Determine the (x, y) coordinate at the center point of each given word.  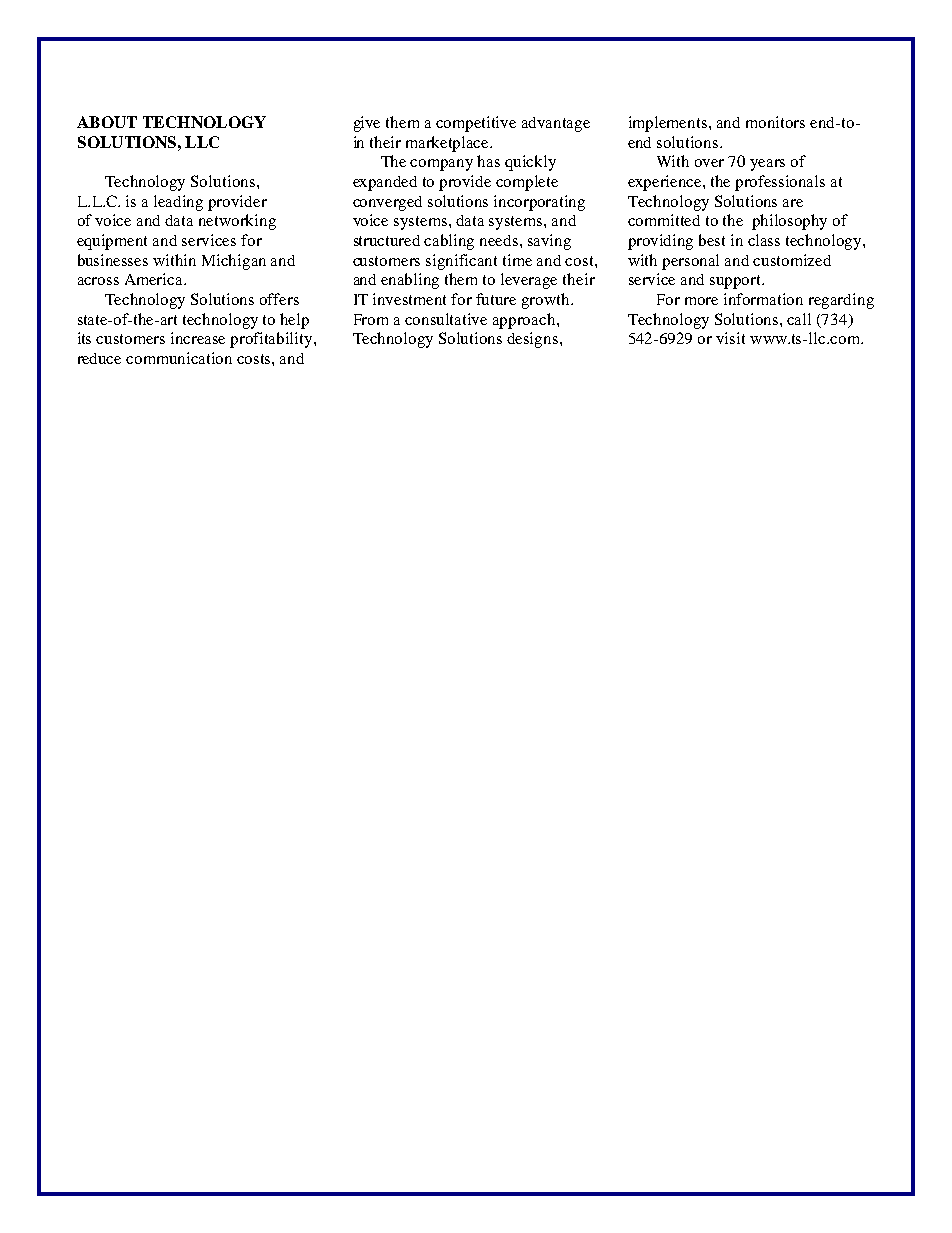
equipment (112, 242)
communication (179, 358)
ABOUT (107, 122)
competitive (476, 124)
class (764, 240)
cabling (449, 242)
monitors (775, 122)
